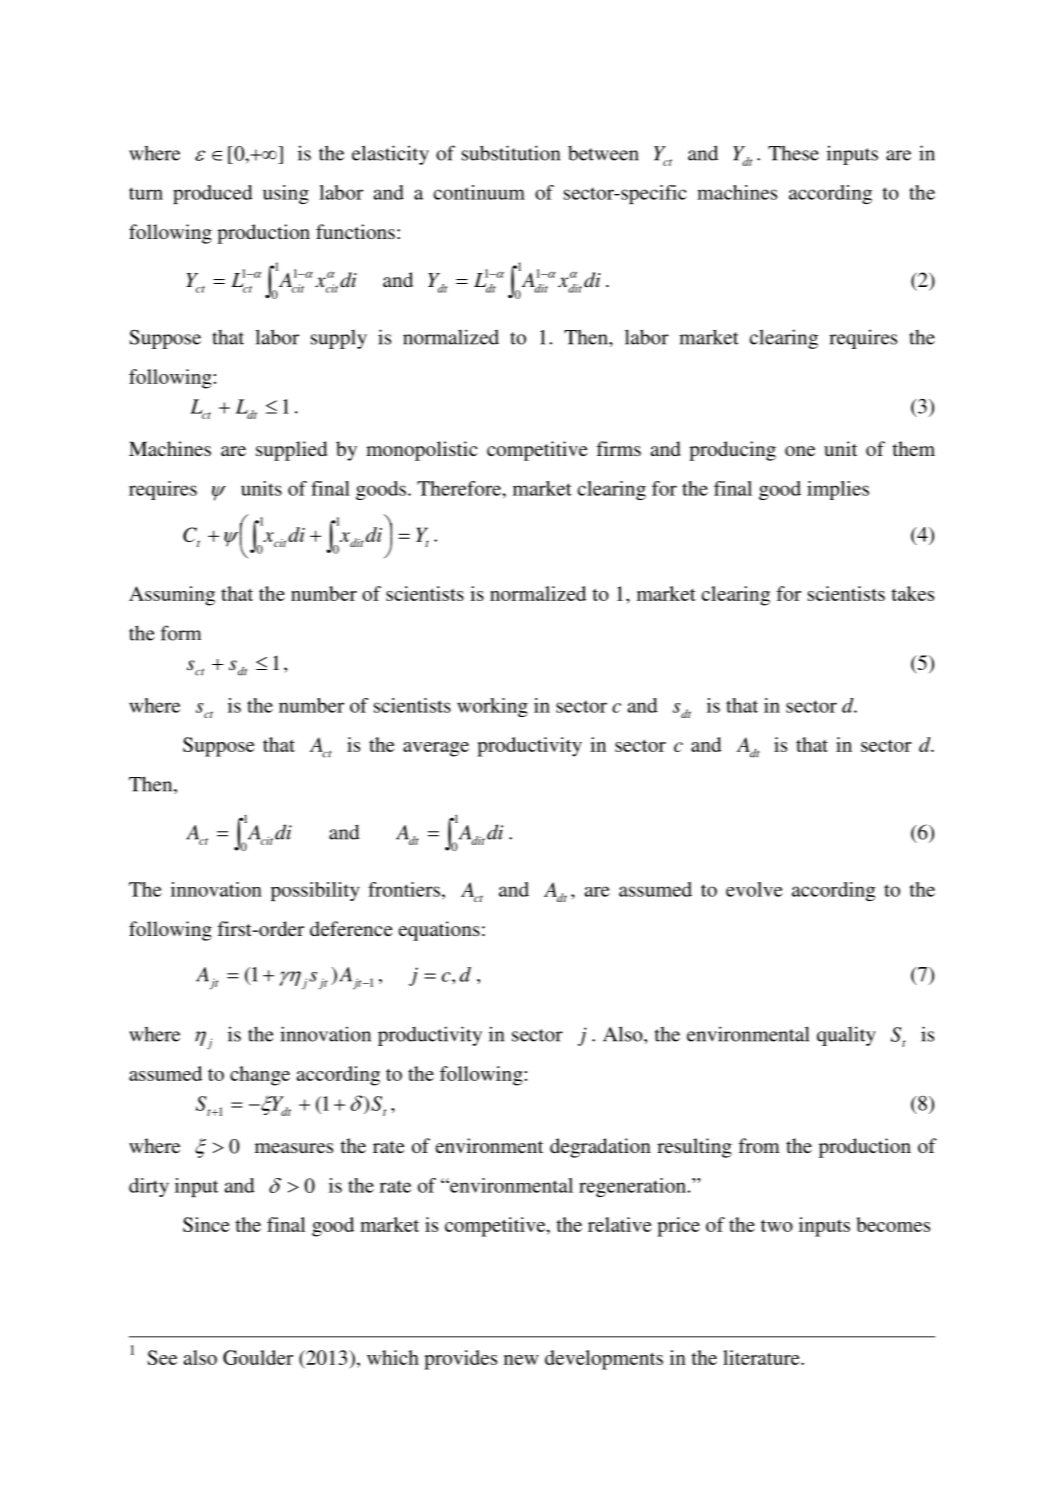 The width and height of the document is (1064, 1505). Describe the element at coordinates (181, 633) in the document. I see `form` at that location.
